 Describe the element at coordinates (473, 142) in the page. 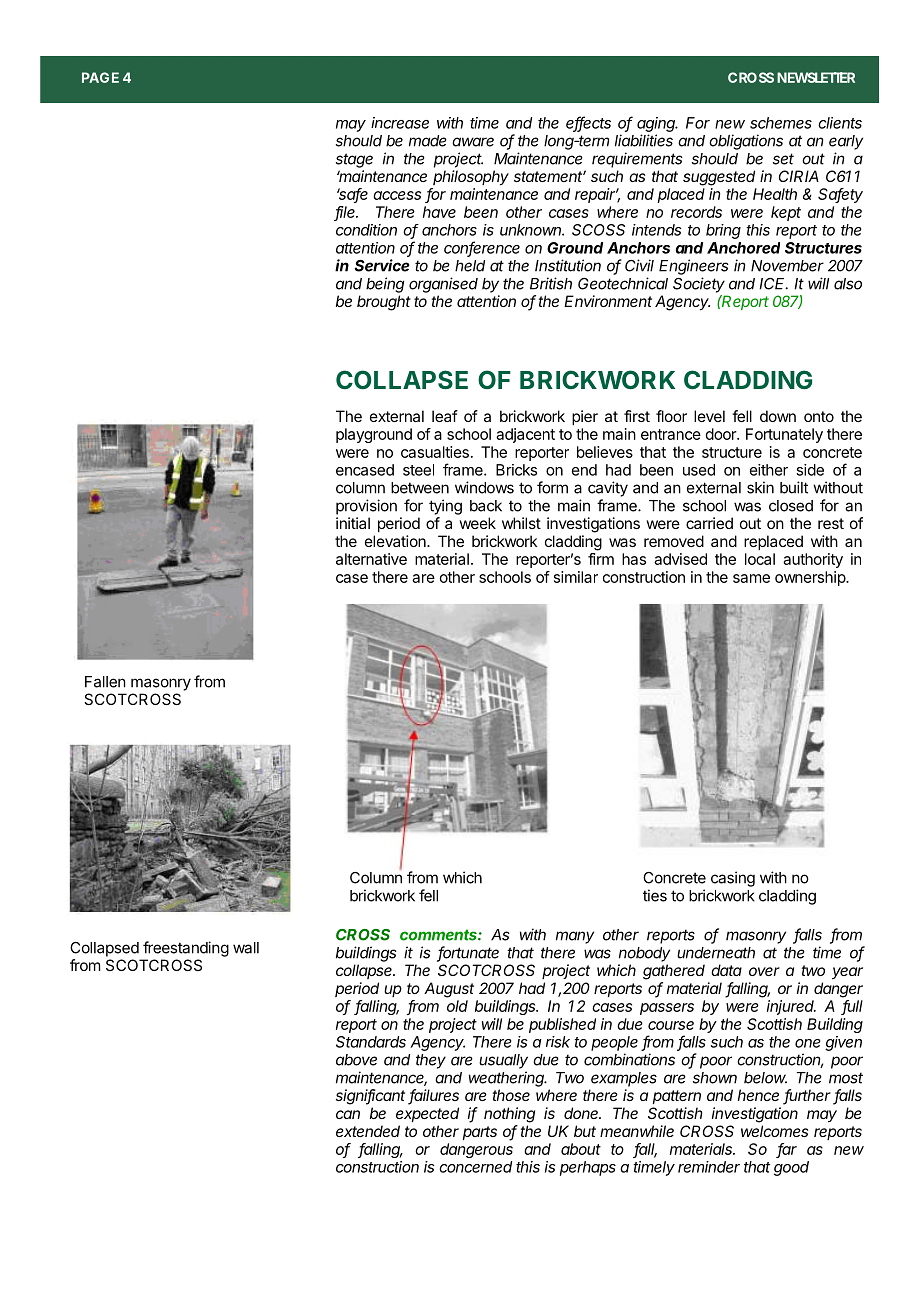

I see `aware` at that location.
